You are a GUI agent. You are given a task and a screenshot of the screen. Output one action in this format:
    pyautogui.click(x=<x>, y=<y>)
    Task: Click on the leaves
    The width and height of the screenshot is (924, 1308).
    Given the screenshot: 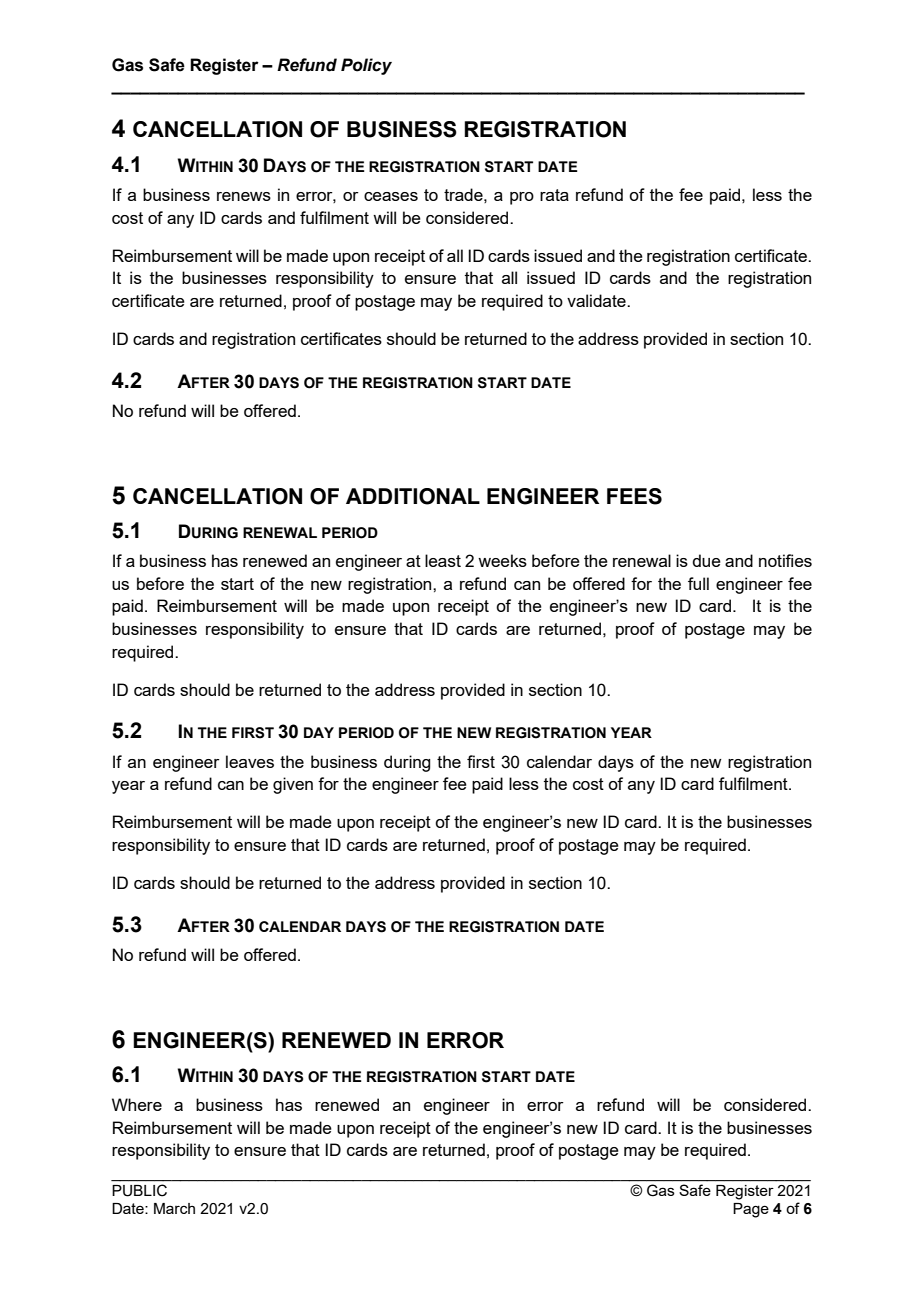 What is the action you would take?
    pyautogui.click(x=250, y=761)
